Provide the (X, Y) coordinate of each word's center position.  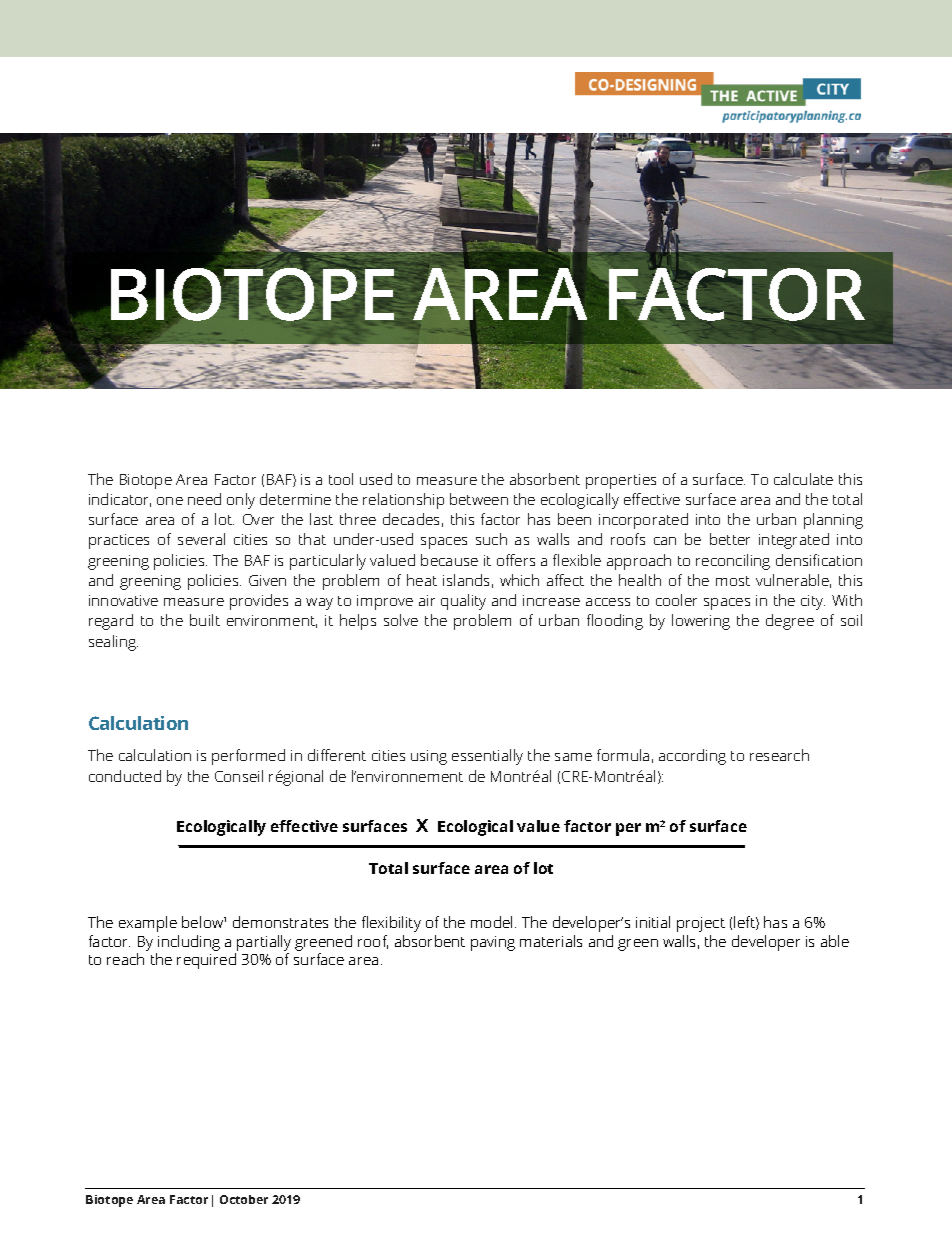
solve (401, 620)
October (244, 1199)
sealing (113, 643)
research (779, 755)
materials (551, 941)
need (204, 499)
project (701, 924)
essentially (487, 757)
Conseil (239, 776)
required (206, 961)
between (479, 499)
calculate (803, 479)
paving (493, 943)
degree (790, 622)
